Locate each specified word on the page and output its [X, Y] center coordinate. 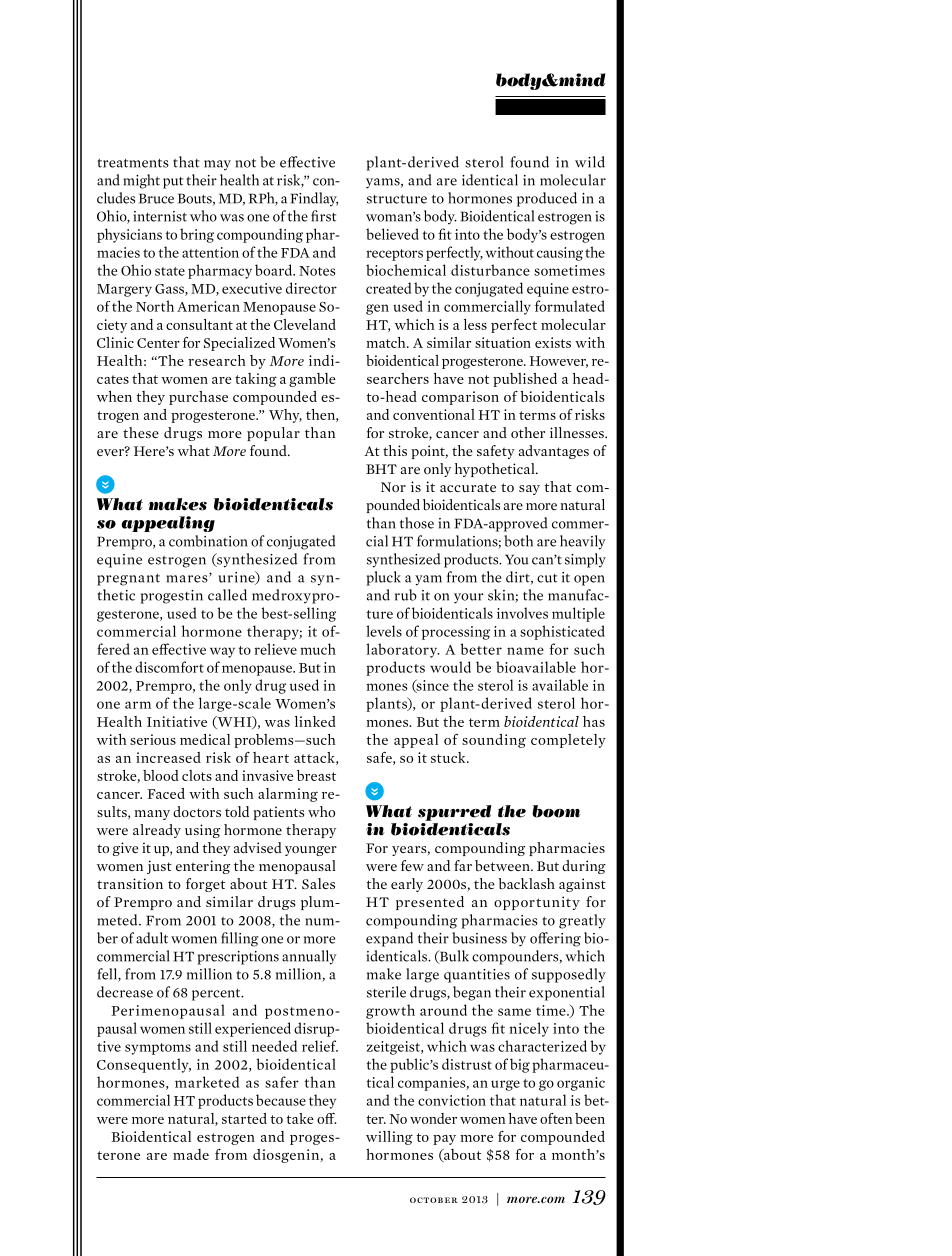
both [518, 541]
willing [389, 1138]
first [323, 216]
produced [547, 199]
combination [208, 541]
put [173, 183]
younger [311, 851]
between [503, 866]
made [191, 1154]
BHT [381, 469]
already [157, 831]
